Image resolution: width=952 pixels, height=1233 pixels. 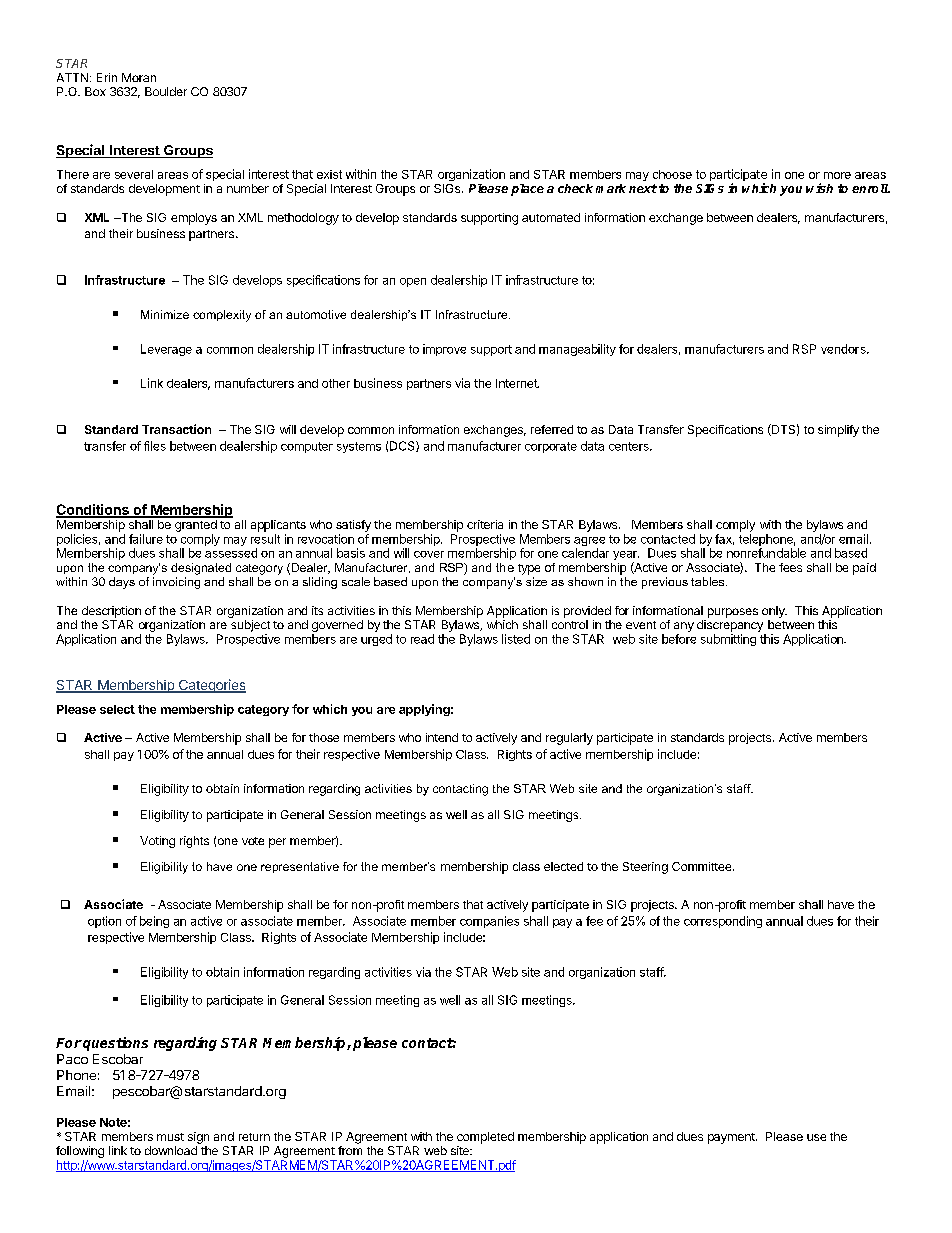 I want to click on corporate, so click(x=551, y=447).
